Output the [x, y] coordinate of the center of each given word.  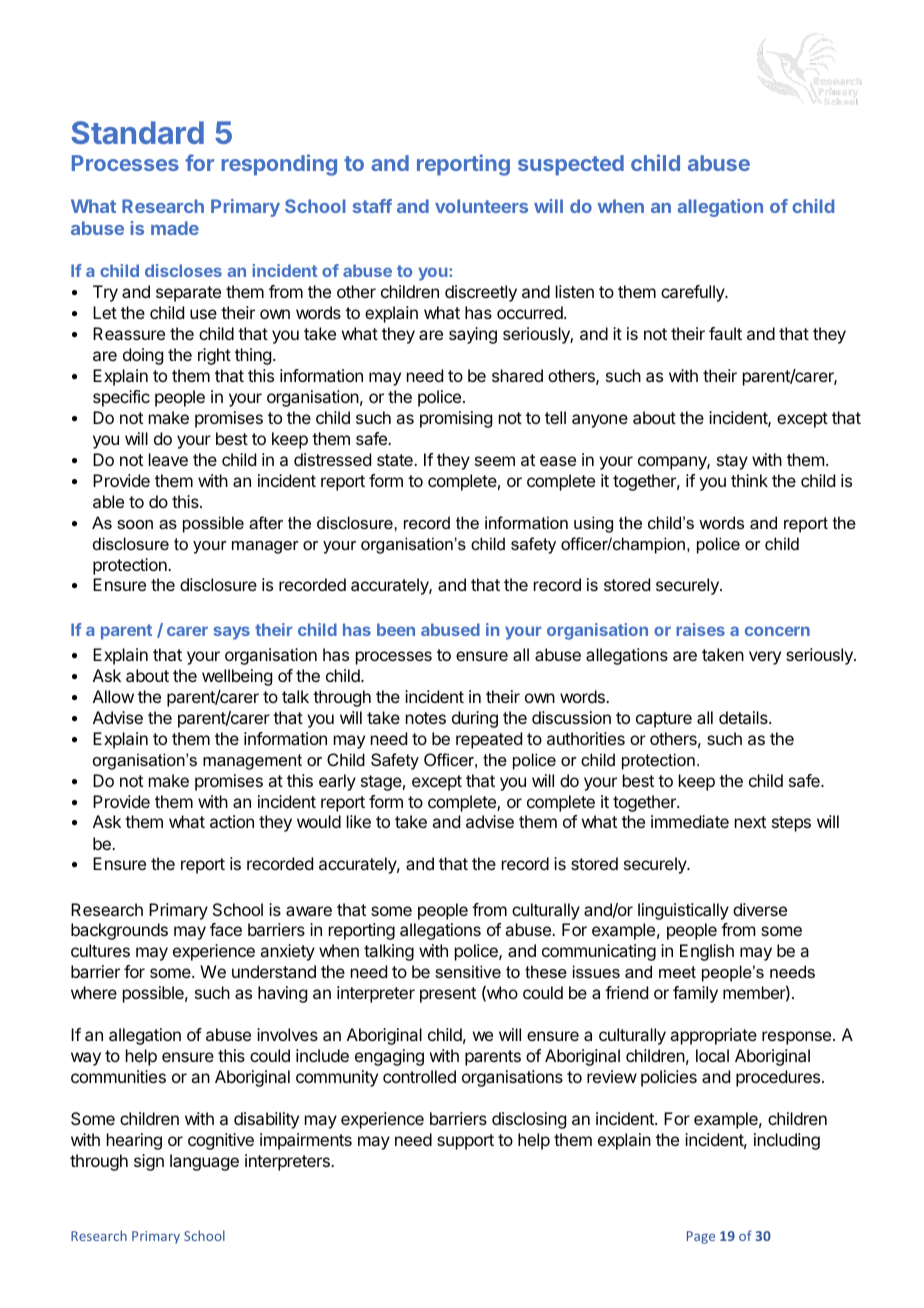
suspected [571, 165]
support [465, 1142]
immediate [690, 821]
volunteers [481, 206]
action [232, 821]
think [749, 480]
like [359, 821]
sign [149, 1162]
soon [135, 524]
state [396, 460]
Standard [137, 132]
